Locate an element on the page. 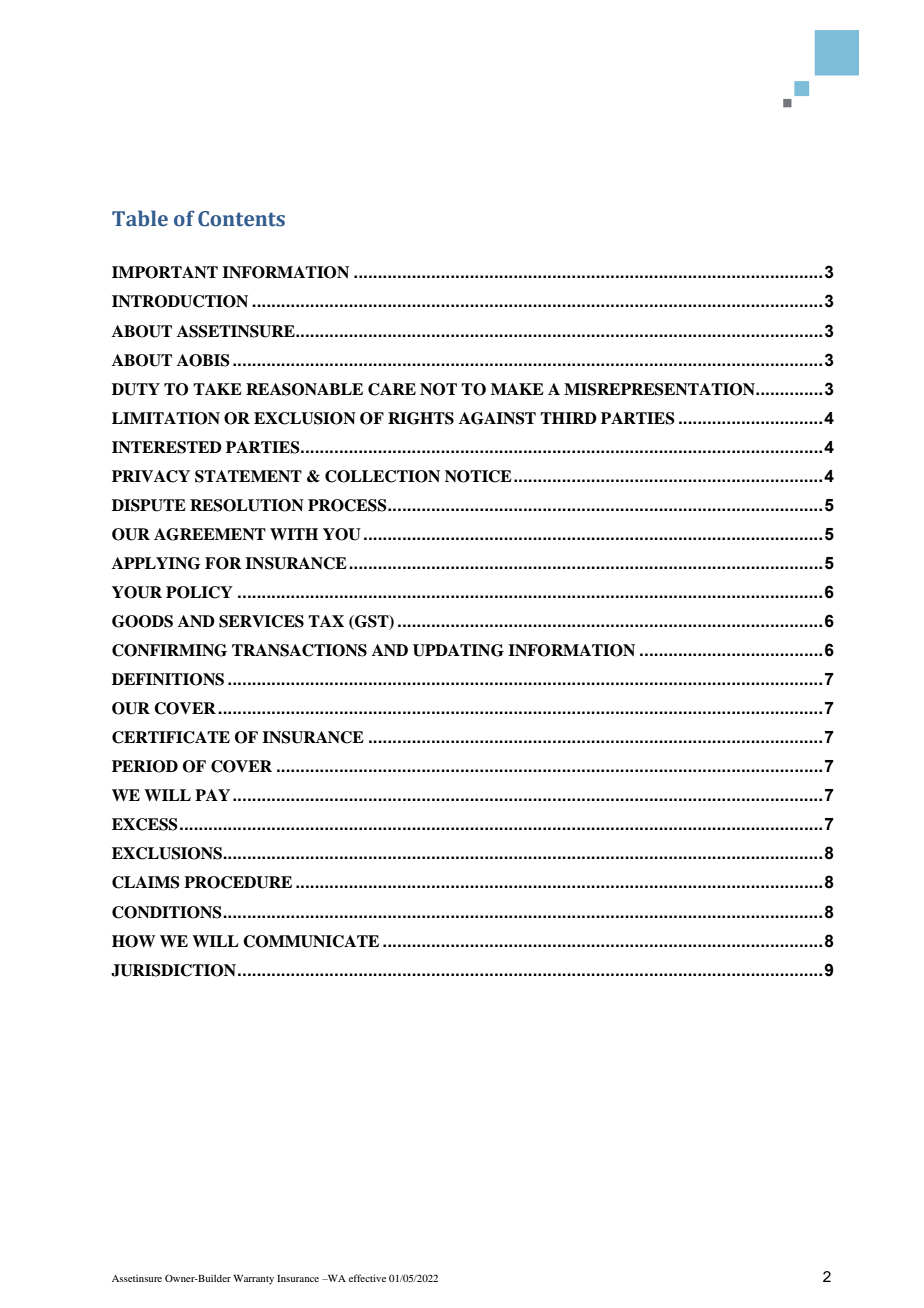 The image size is (924, 1308). Contents is located at coordinates (241, 219).
